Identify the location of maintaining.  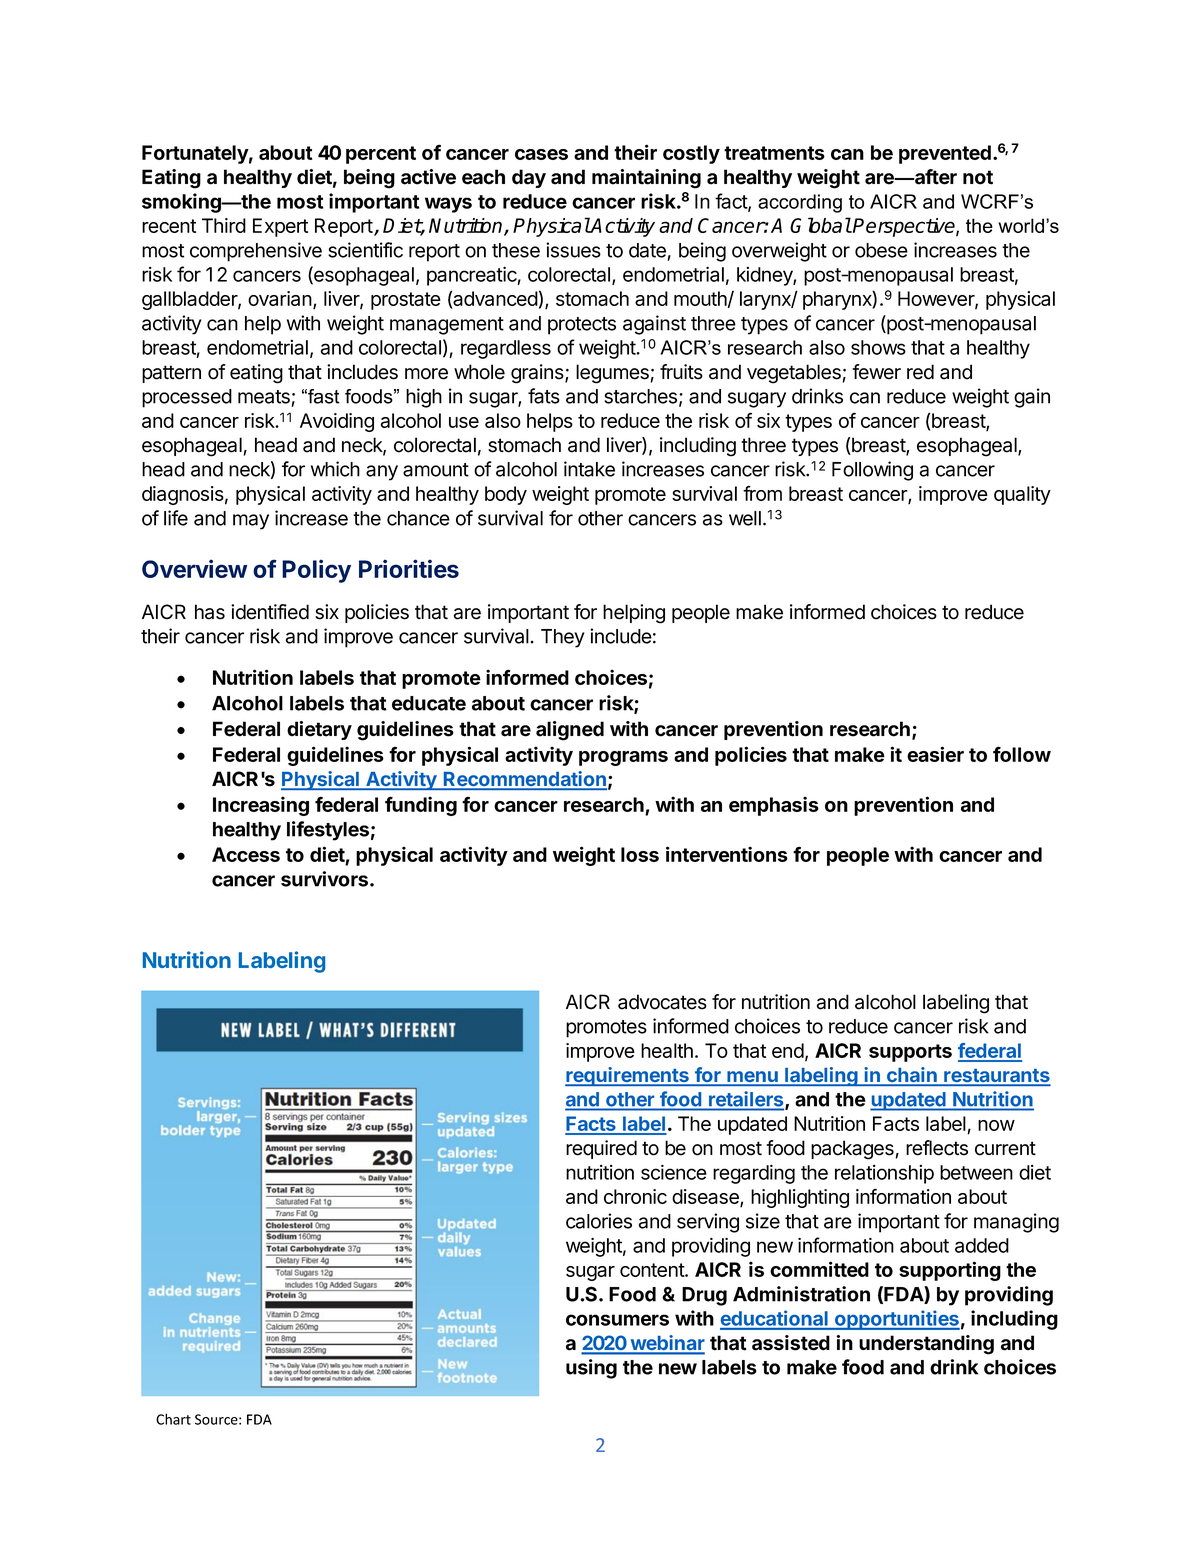
(646, 179).
